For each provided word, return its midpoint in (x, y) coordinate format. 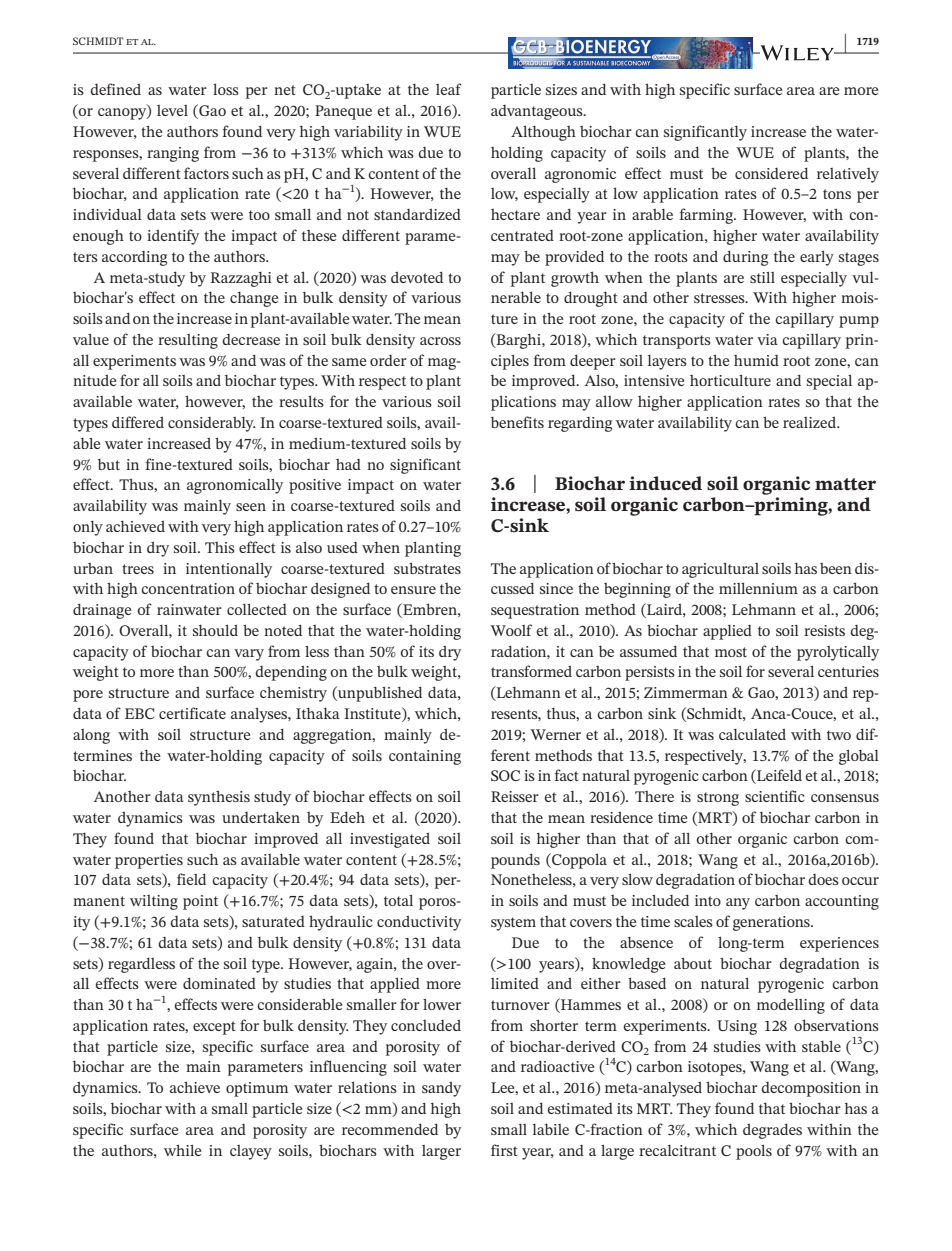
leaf (449, 89)
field (191, 879)
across (440, 341)
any (738, 904)
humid (756, 360)
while (182, 1150)
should (215, 630)
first (504, 1150)
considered (771, 173)
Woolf (511, 630)
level (172, 110)
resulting (188, 341)
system (513, 924)
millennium (758, 588)
